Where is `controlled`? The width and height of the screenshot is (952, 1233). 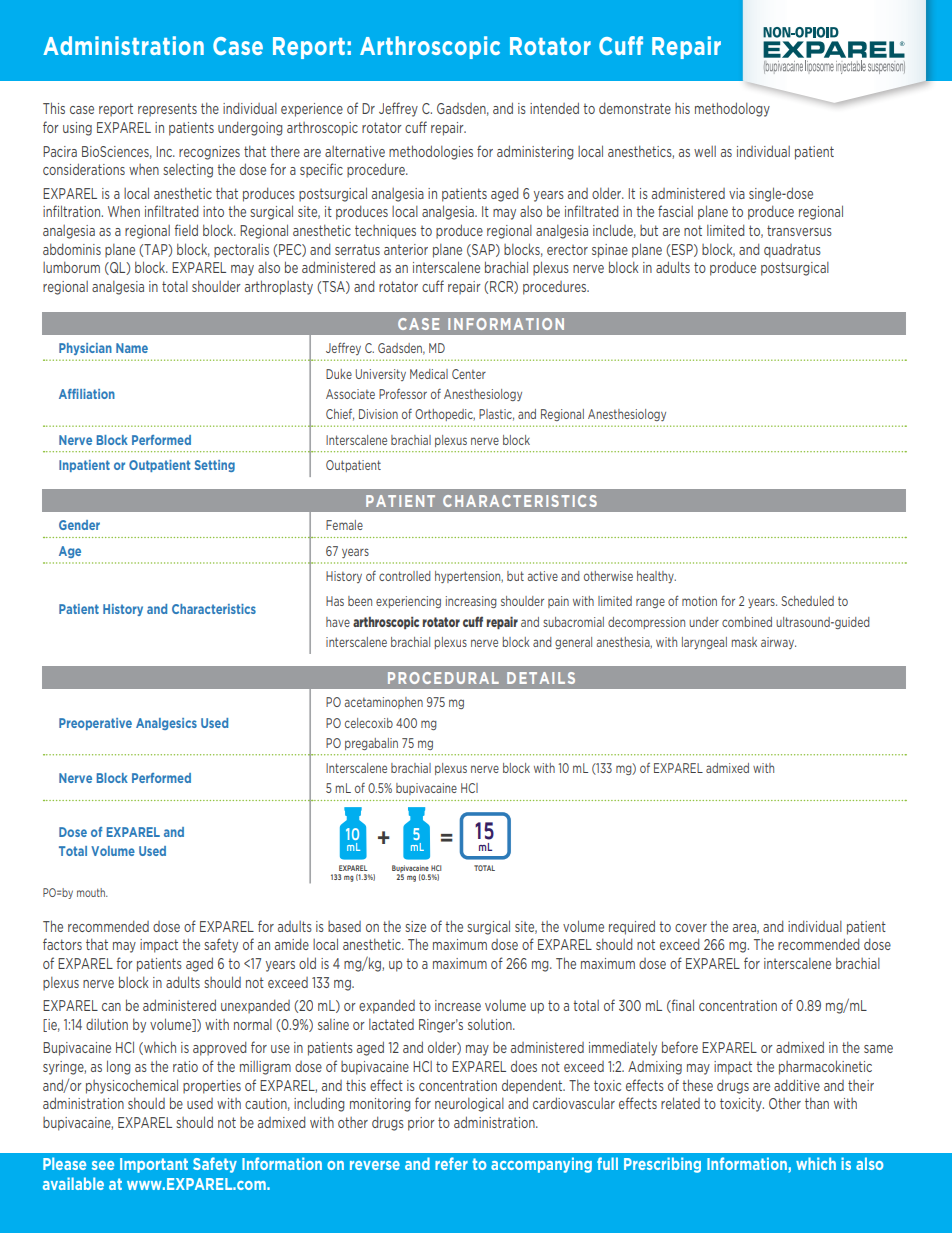
controlled is located at coordinates (405, 576).
